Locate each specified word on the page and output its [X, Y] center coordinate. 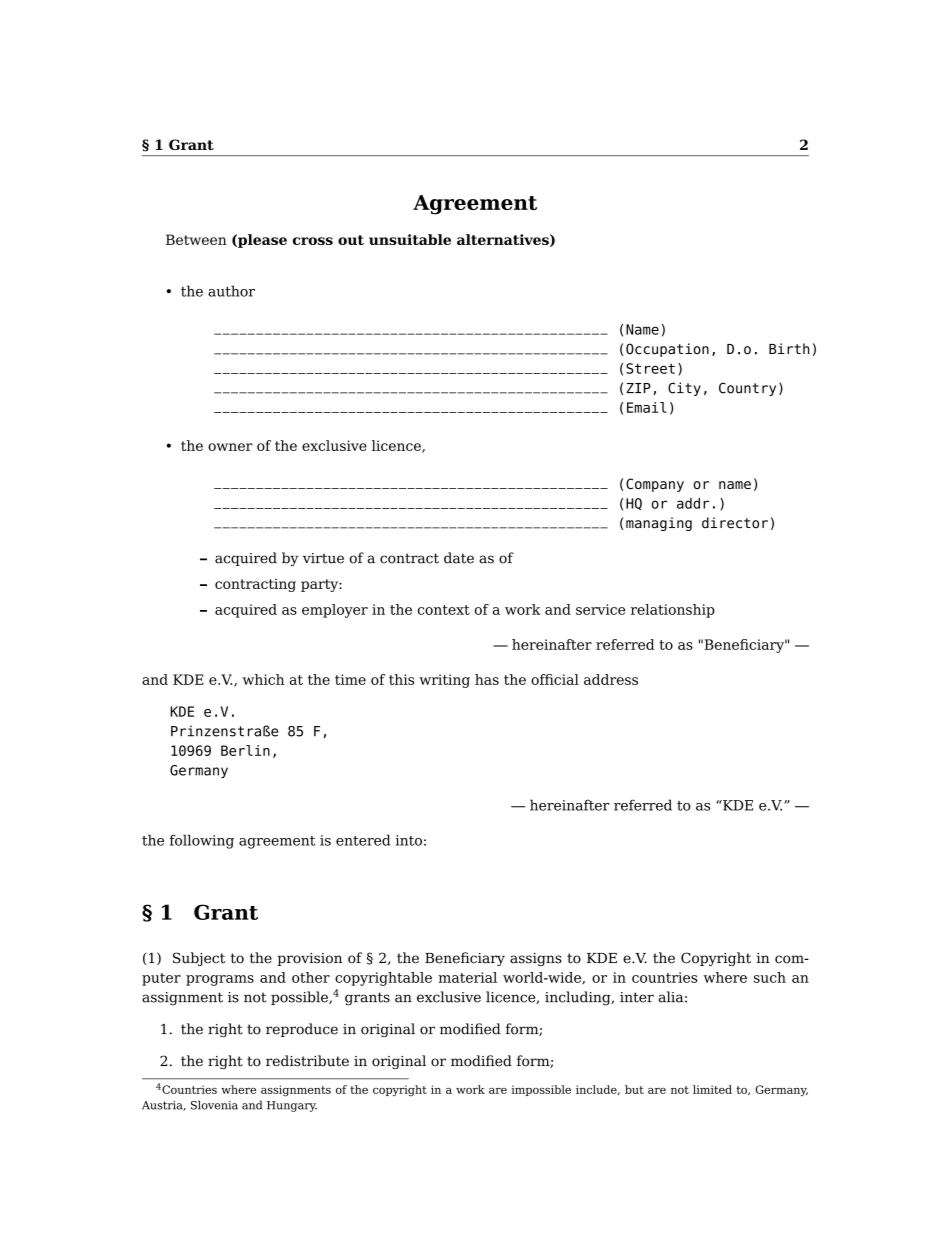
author [231, 291]
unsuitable [410, 239]
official [555, 679]
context [444, 610]
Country [747, 389]
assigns [536, 959]
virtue [323, 558]
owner [230, 447]
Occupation [667, 350]
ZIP [638, 388]
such [770, 977]
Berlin [245, 750]
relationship [673, 611]
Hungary [292, 1106]
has [487, 679]
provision [309, 959]
